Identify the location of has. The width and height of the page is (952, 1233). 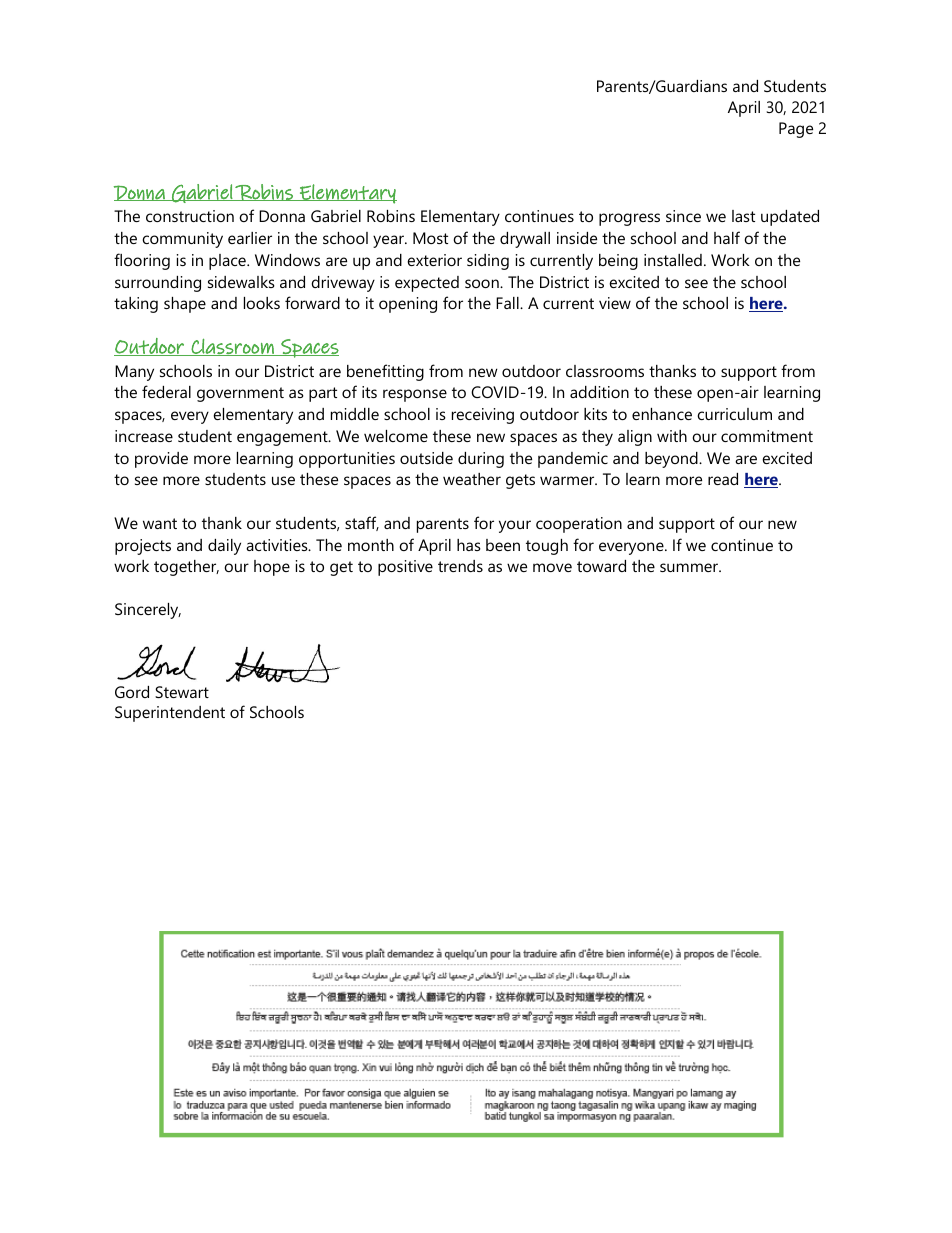
(469, 545).
